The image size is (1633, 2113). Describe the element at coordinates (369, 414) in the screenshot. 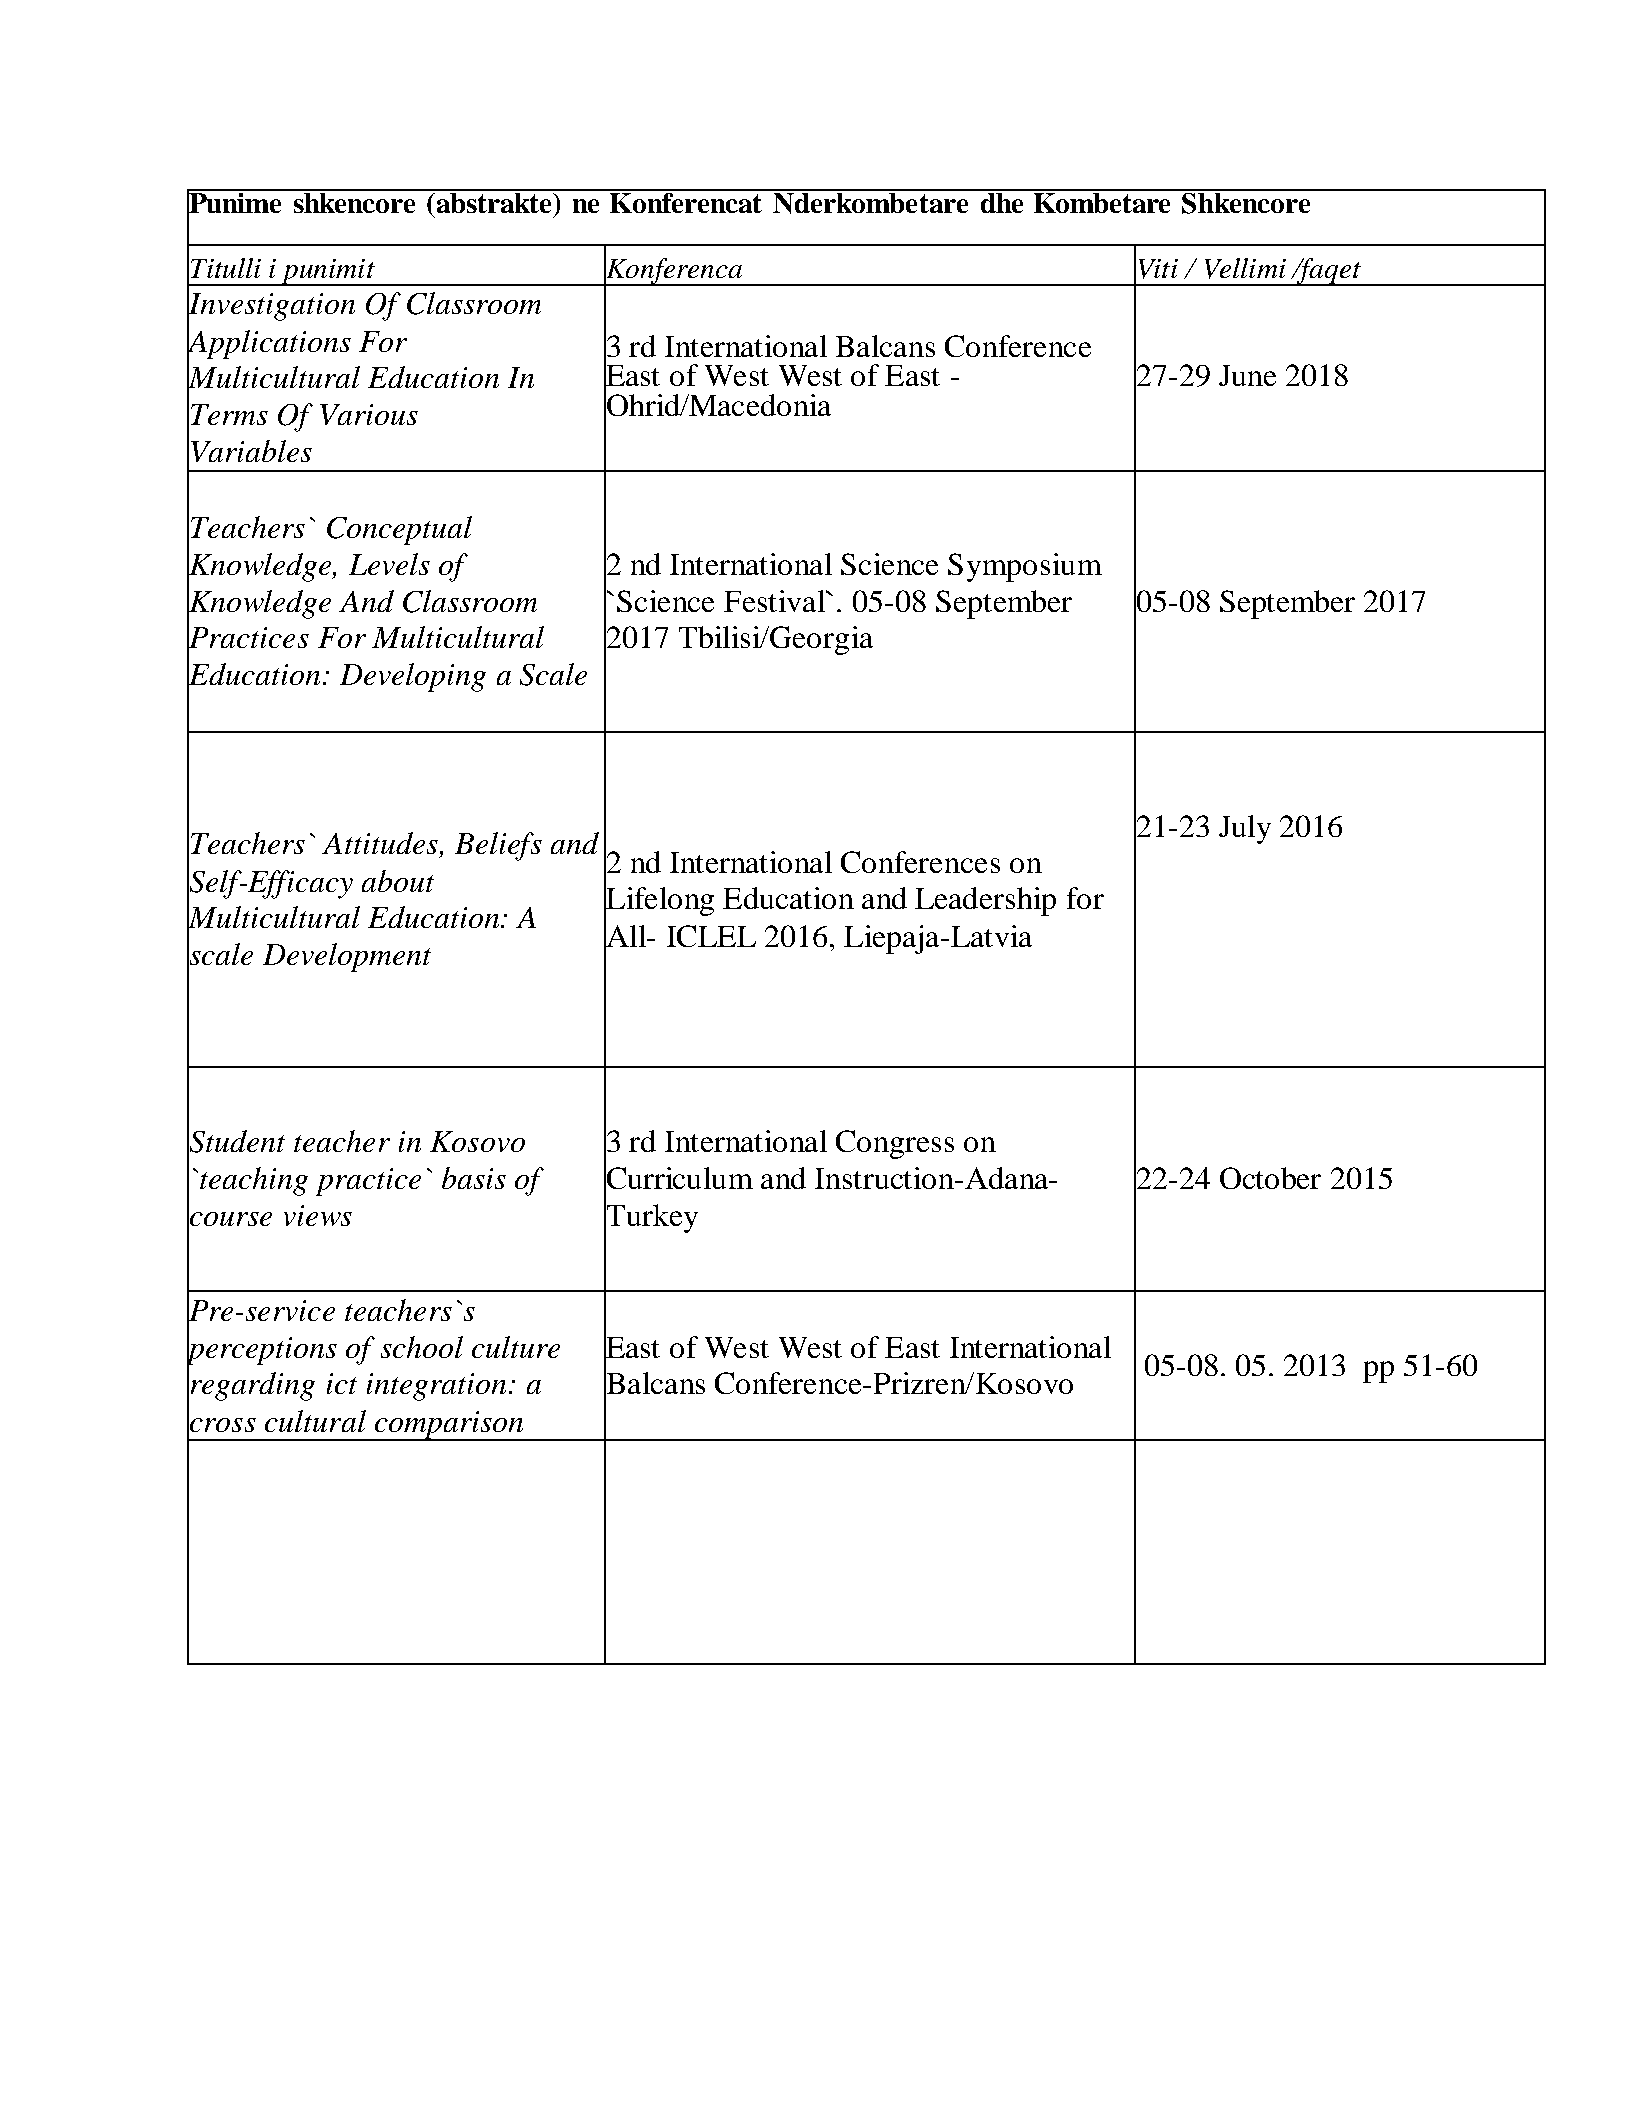

I see `Various` at that location.
